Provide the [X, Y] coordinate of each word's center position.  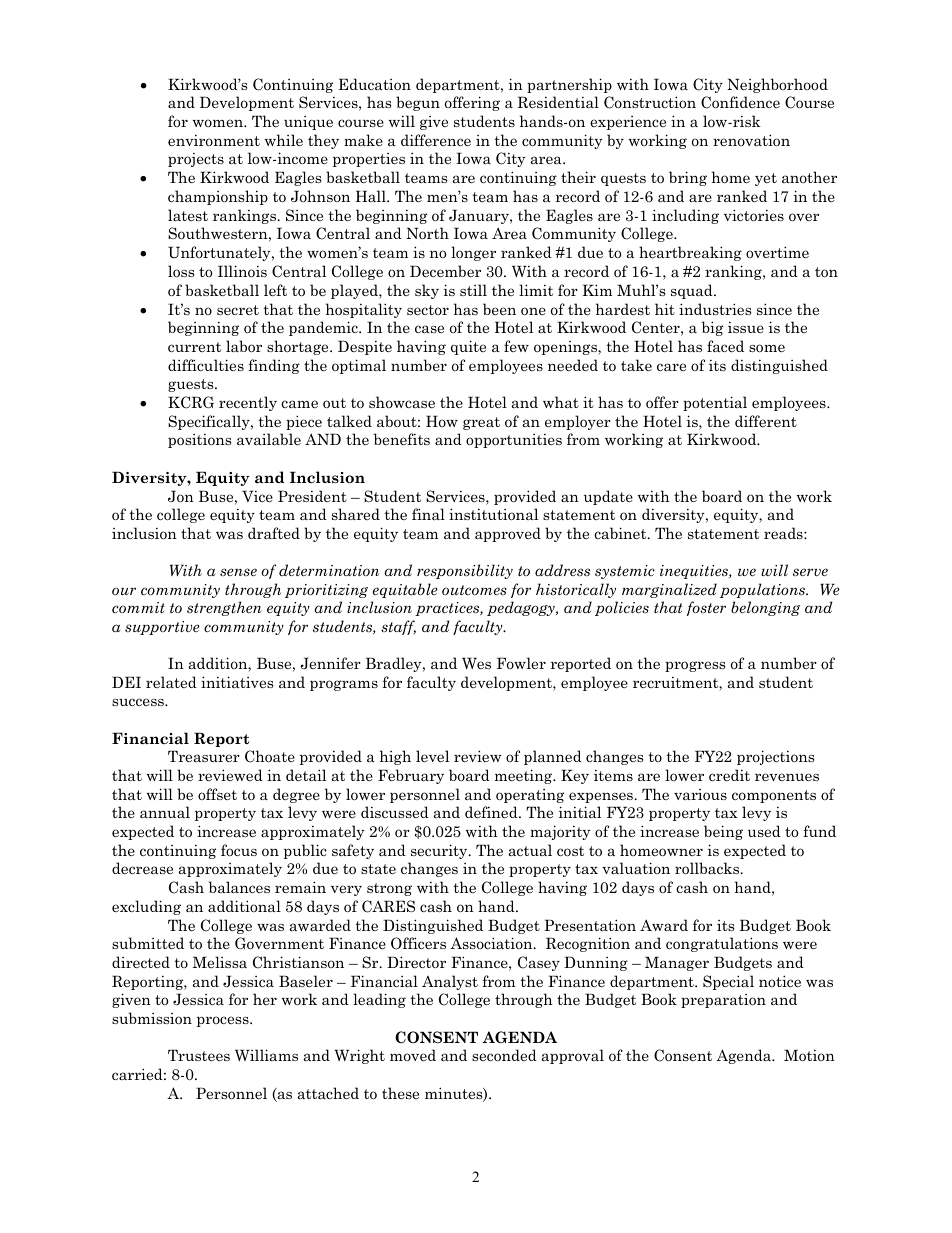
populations [763, 590]
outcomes [474, 590]
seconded [504, 1055]
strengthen [224, 608]
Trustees [199, 1055]
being [723, 832]
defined [492, 812]
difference [436, 140]
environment [214, 140]
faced [725, 346]
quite [468, 347]
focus [239, 850]
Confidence [740, 102]
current [194, 347]
